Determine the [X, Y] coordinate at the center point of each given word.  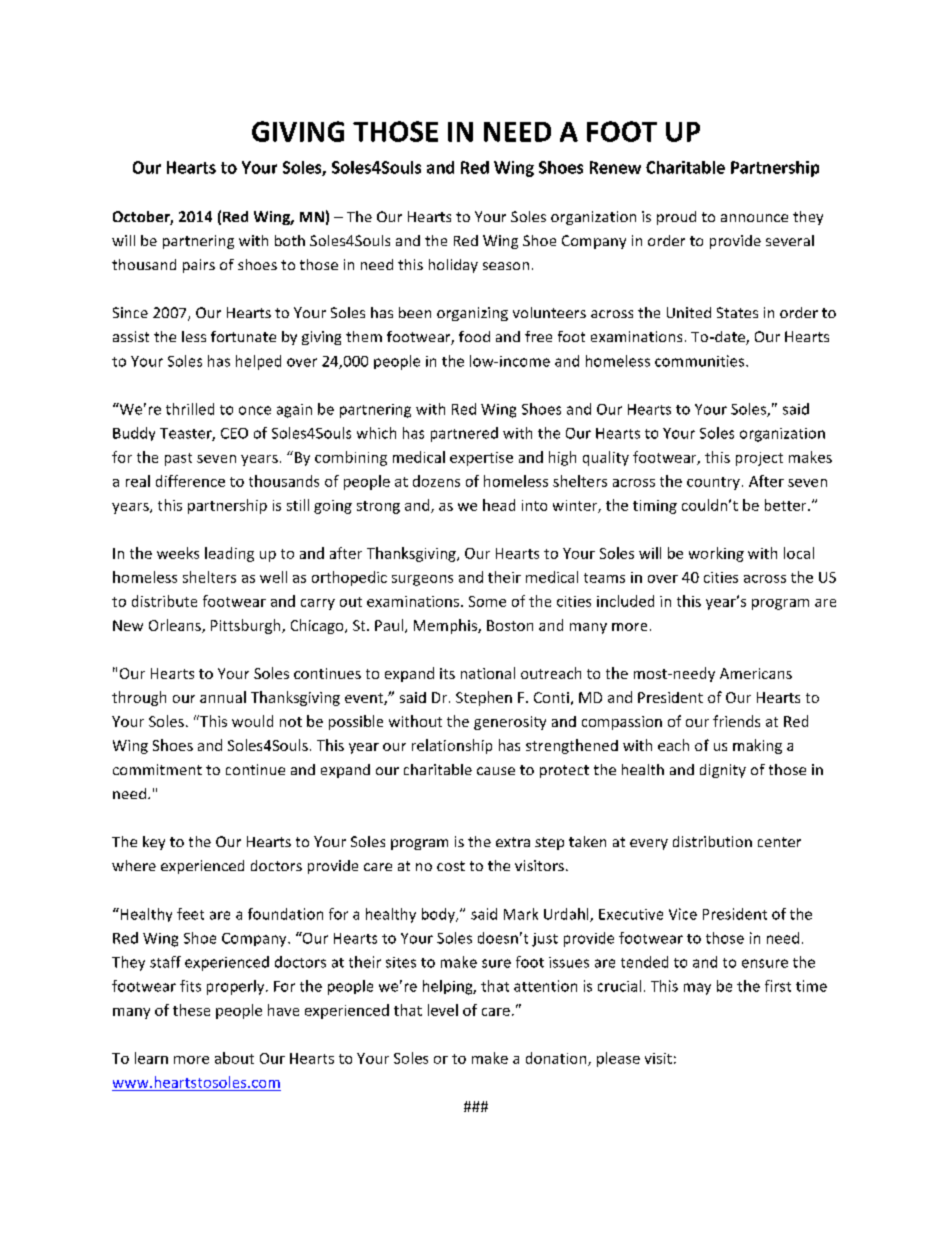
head [499, 505]
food [474, 336]
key [154, 843]
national [488, 673]
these [191, 1010]
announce [754, 218]
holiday [453, 266]
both [290, 240]
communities [701, 361]
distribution [712, 841]
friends [736, 721]
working [716, 554]
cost [451, 866]
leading [229, 554]
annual [223, 697]
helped [258, 362]
